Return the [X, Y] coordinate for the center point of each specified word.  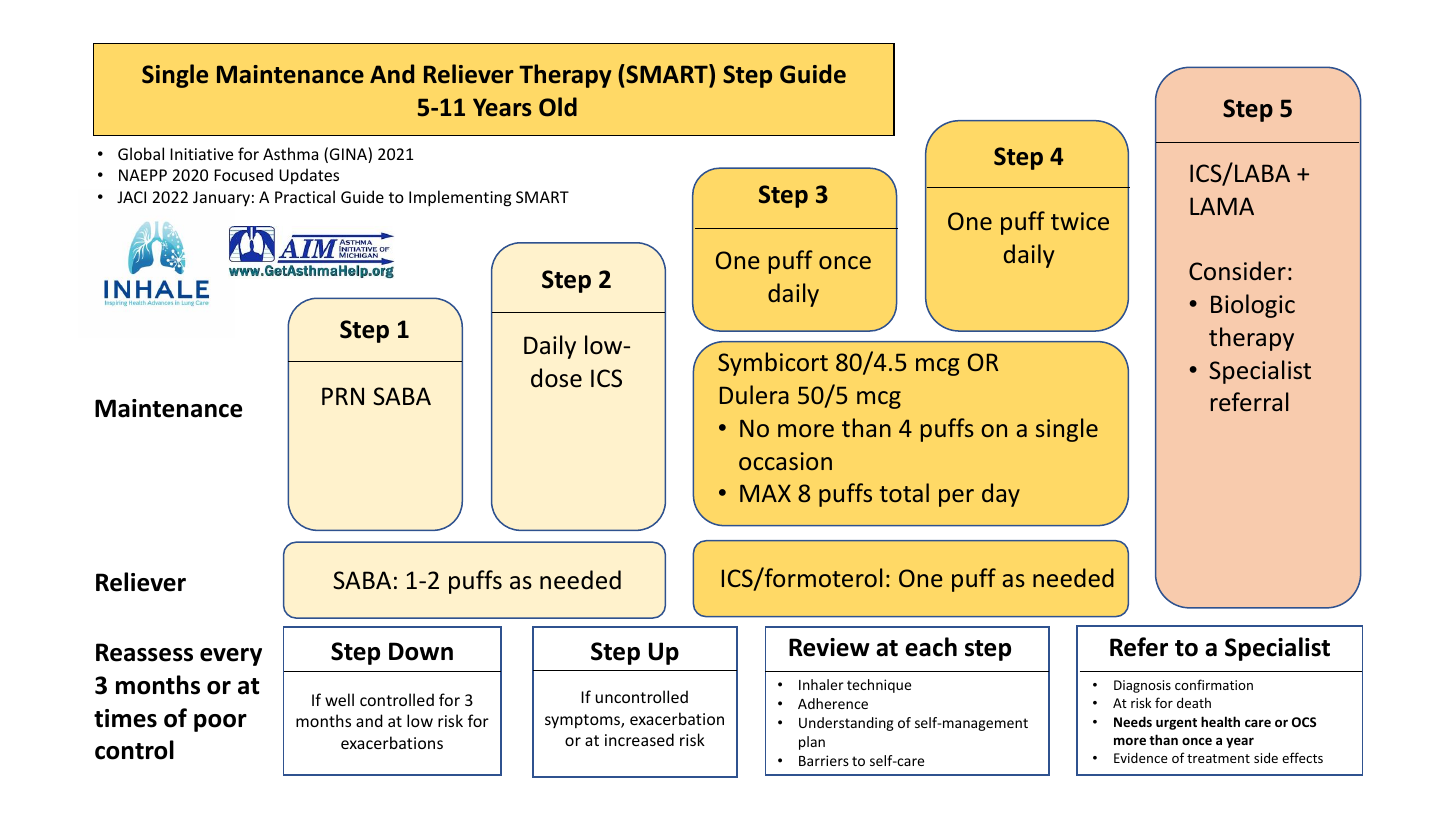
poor [220, 723]
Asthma [290, 153]
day [1001, 495]
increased [639, 739]
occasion [785, 461]
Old [558, 107]
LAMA [1222, 206]
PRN [343, 396]
